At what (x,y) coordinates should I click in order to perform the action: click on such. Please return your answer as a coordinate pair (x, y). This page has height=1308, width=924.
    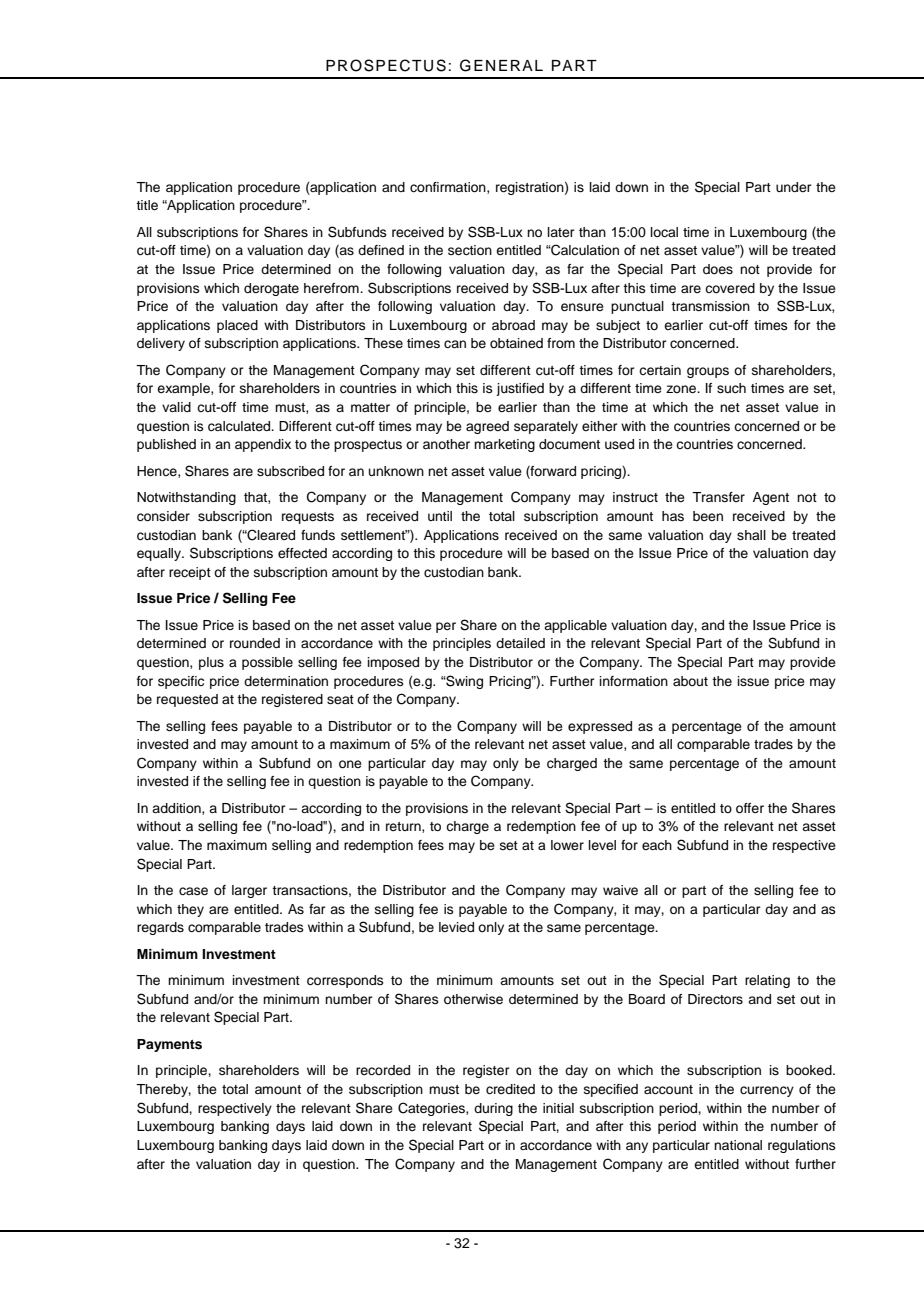
    Looking at the image, I should click on (731, 388).
